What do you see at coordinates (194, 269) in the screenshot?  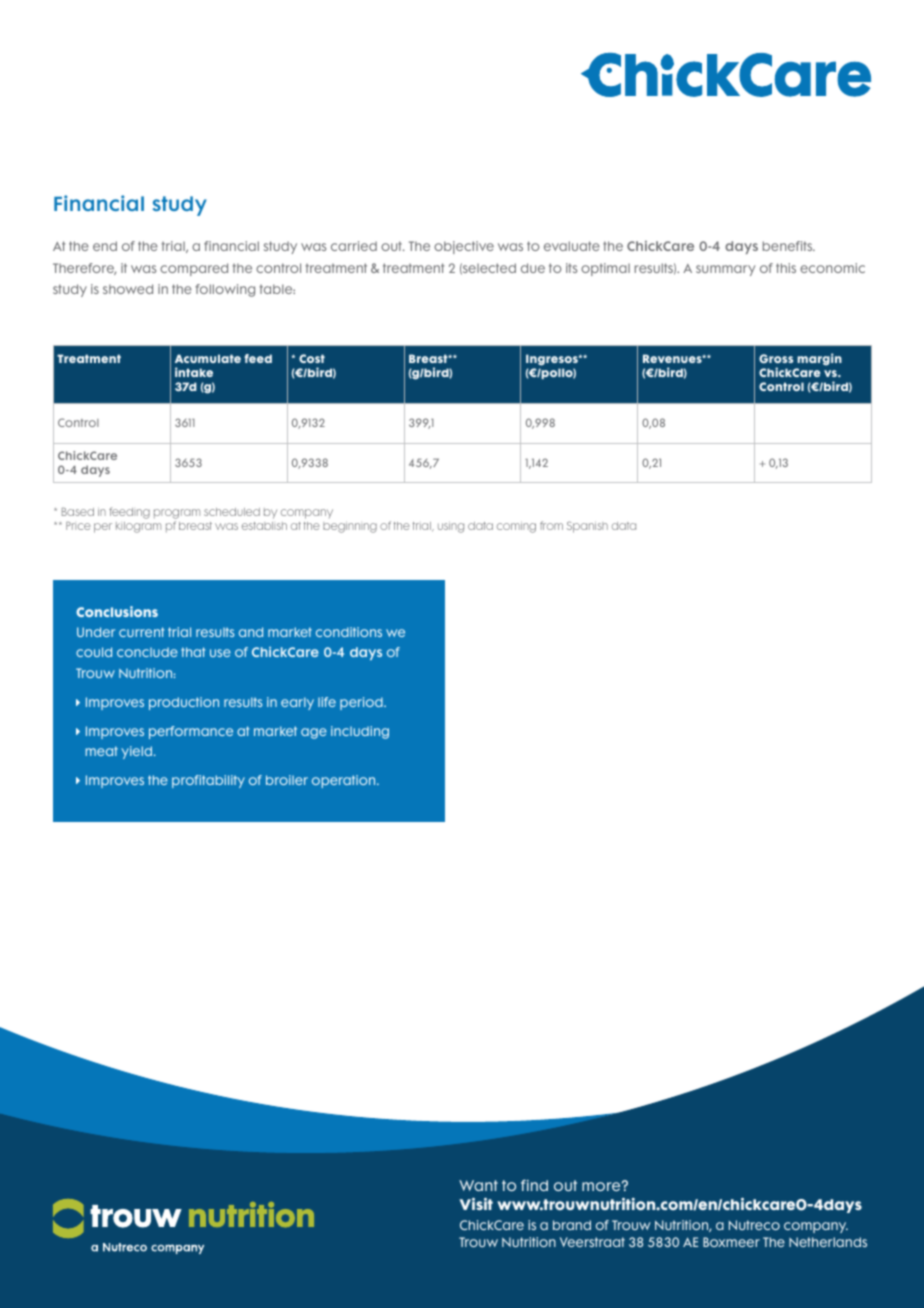 I see `compared` at bounding box center [194, 269].
